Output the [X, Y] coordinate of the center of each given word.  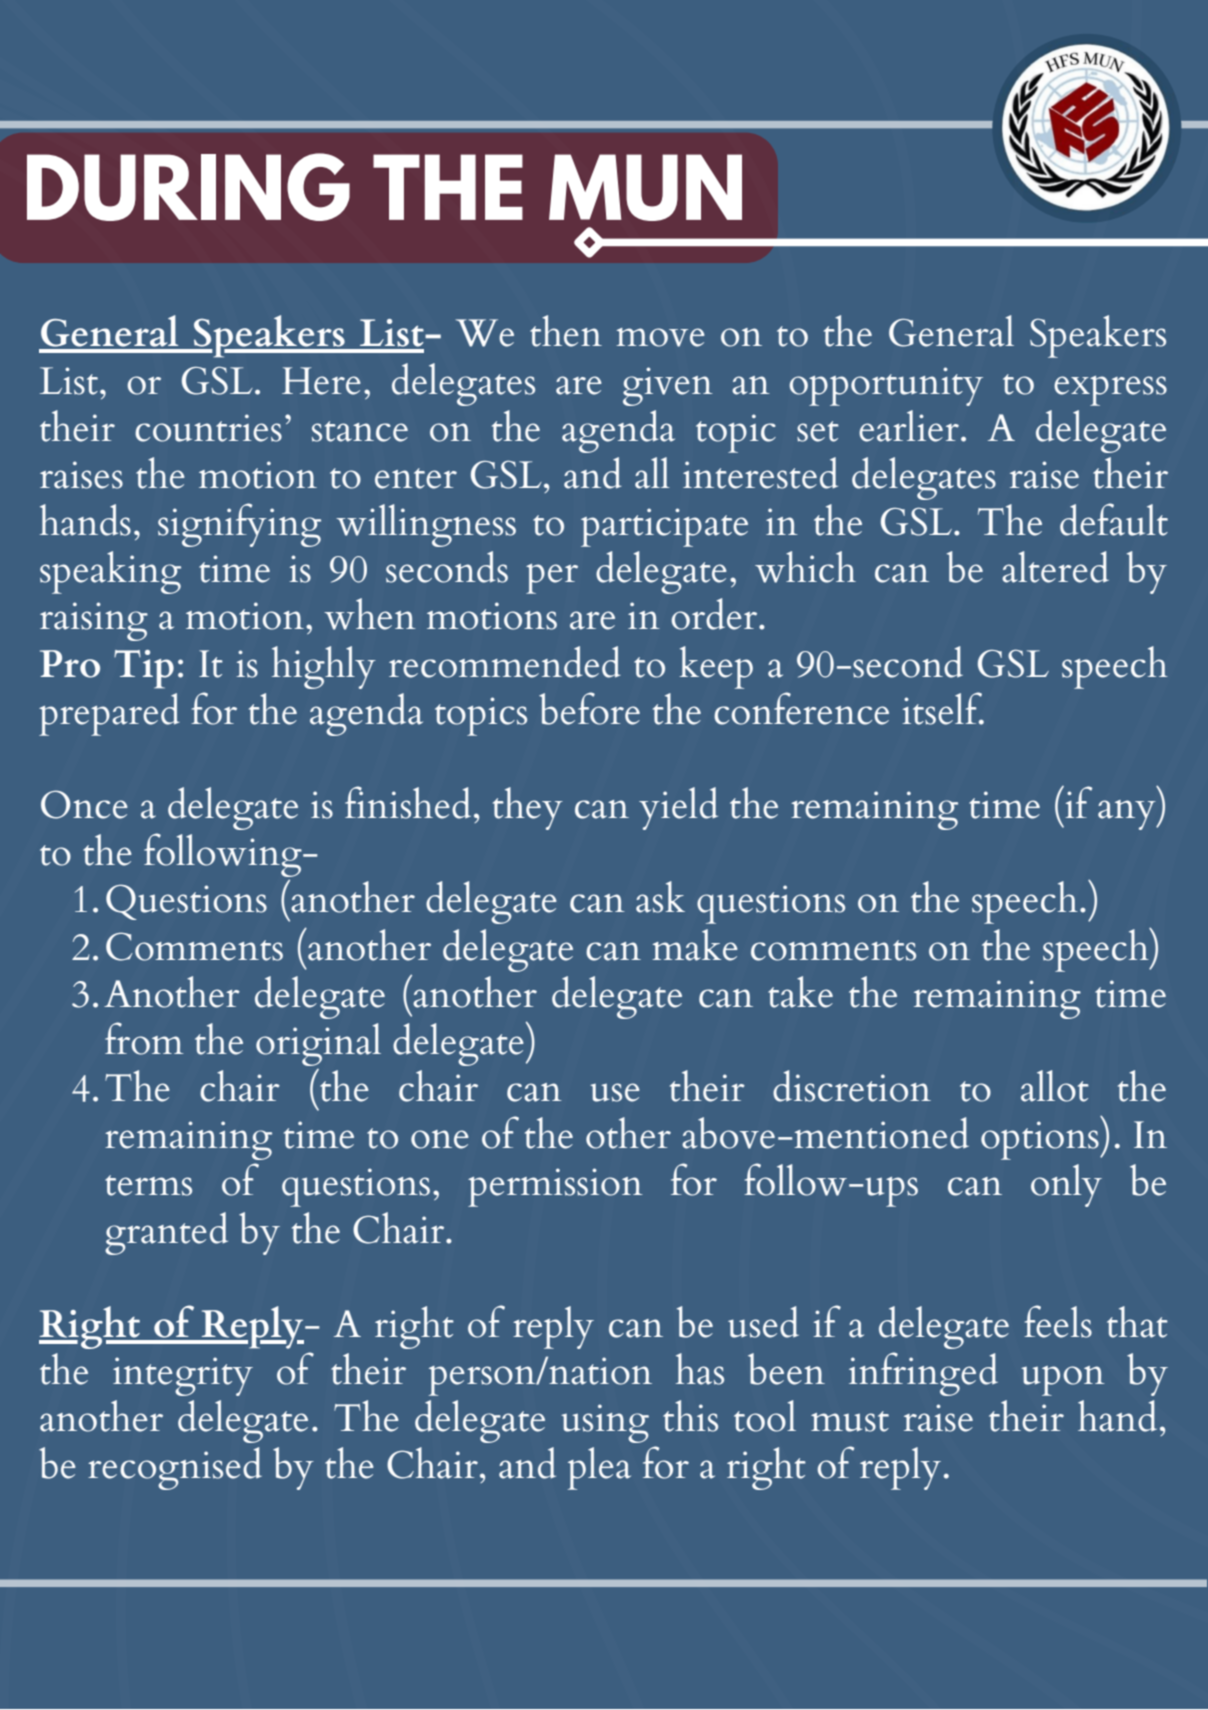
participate [664, 527]
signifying [239, 525]
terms [148, 1185]
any [1128, 815]
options [1041, 1140]
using [605, 1423]
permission [555, 1187]
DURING [188, 187]
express [1110, 391]
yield [678, 808]
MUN [645, 187]
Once [84, 804]
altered [1055, 567]
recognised [175, 1468]
